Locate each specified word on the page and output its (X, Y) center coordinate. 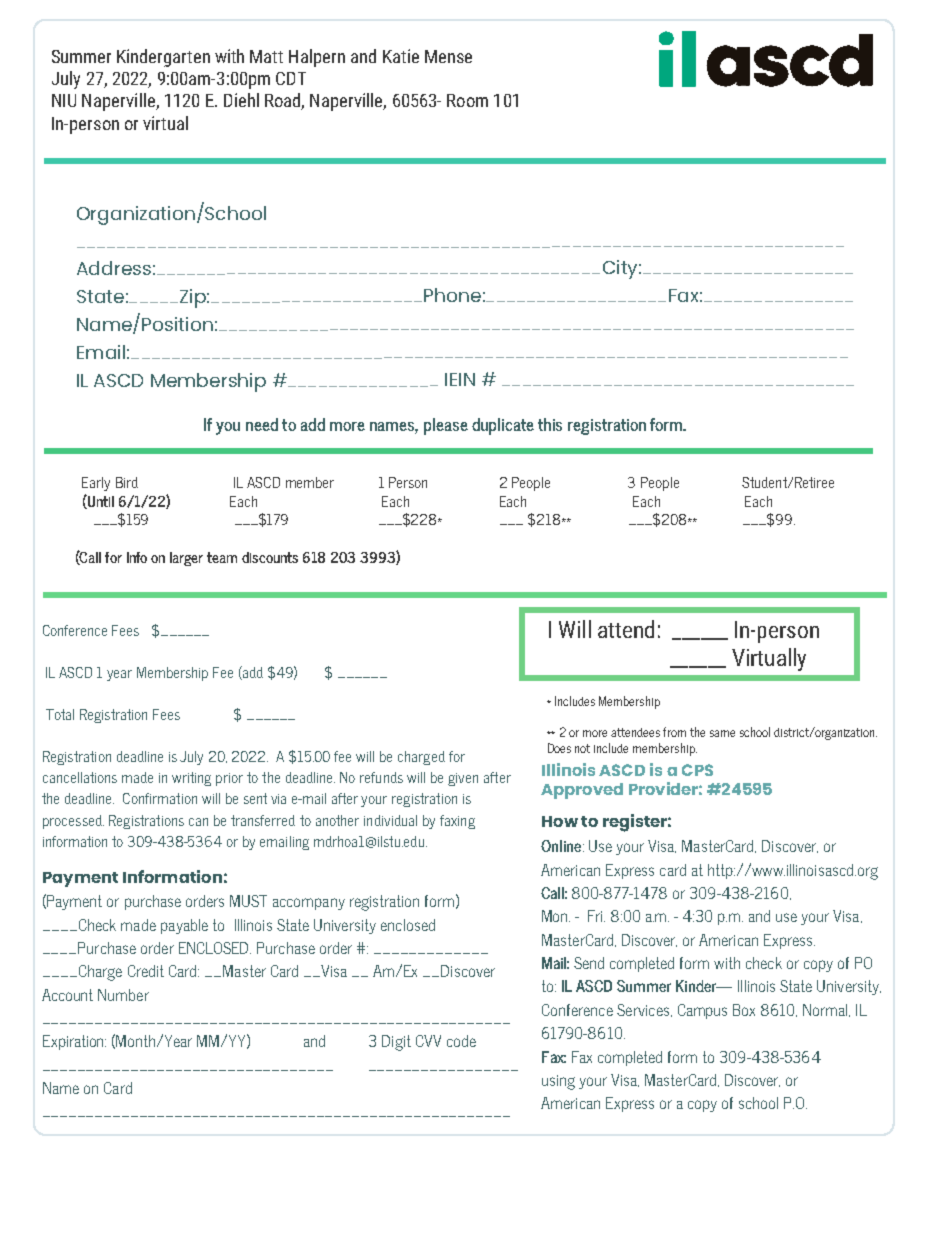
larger (186, 559)
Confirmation (160, 798)
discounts (270, 557)
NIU (64, 100)
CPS (697, 770)
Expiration (74, 1042)
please (446, 426)
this (550, 424)
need (262, 424)
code (461, 1041)
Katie (401, 56)
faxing (457, 822)
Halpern (317, 58)
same (722, 733)
